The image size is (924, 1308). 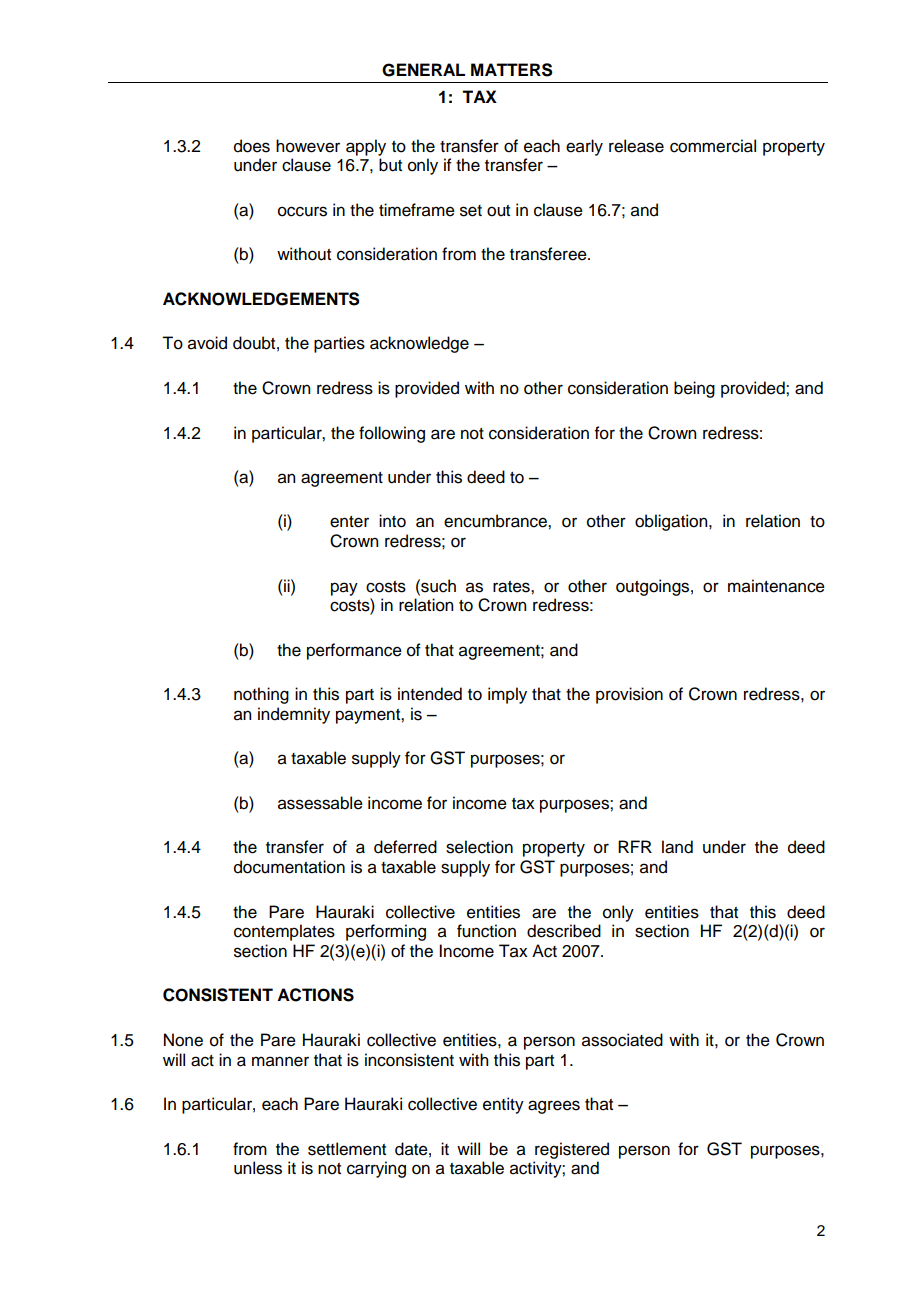 I want to click on commercial, so click(x=713, y=146).
